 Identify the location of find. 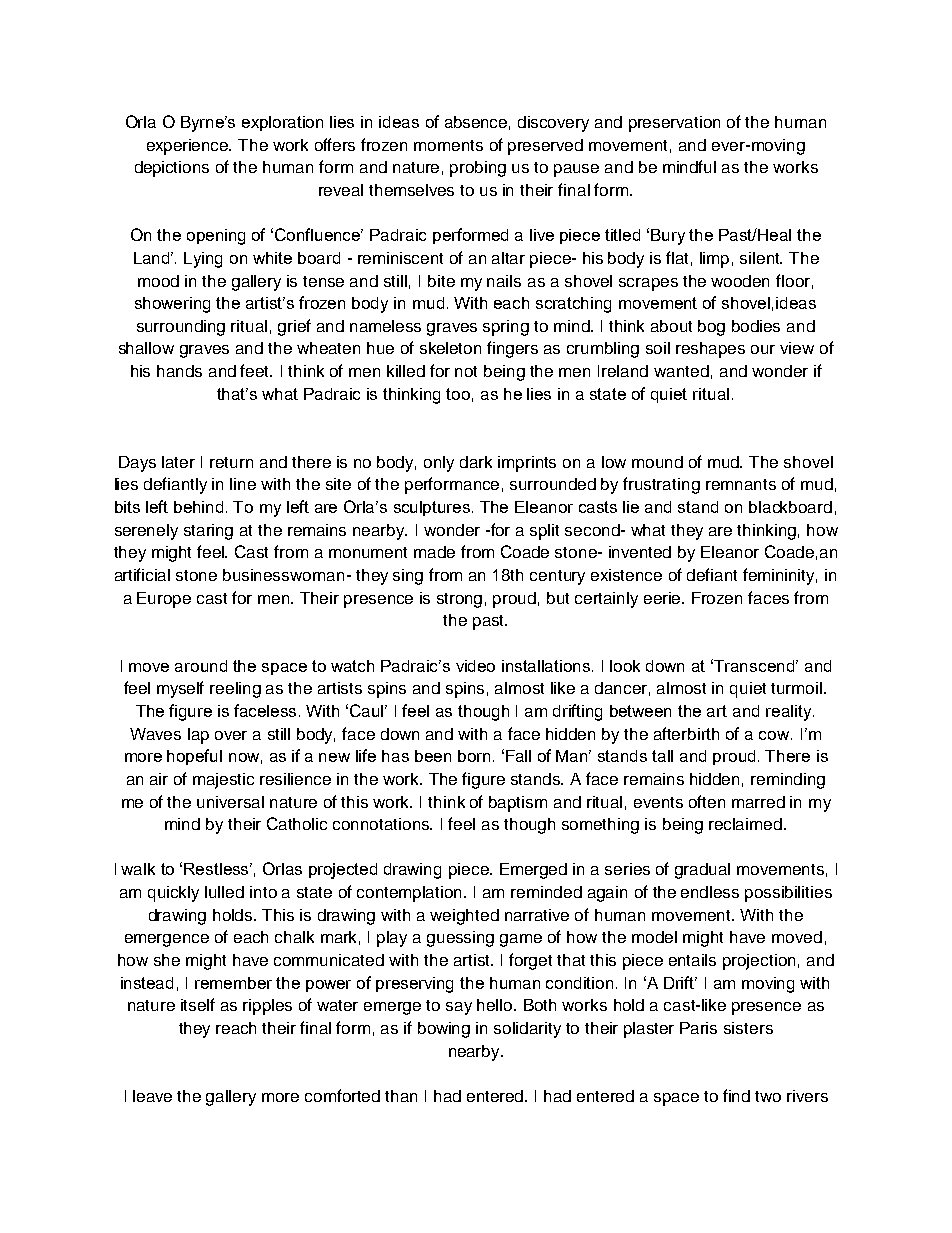
(736, 1095).
